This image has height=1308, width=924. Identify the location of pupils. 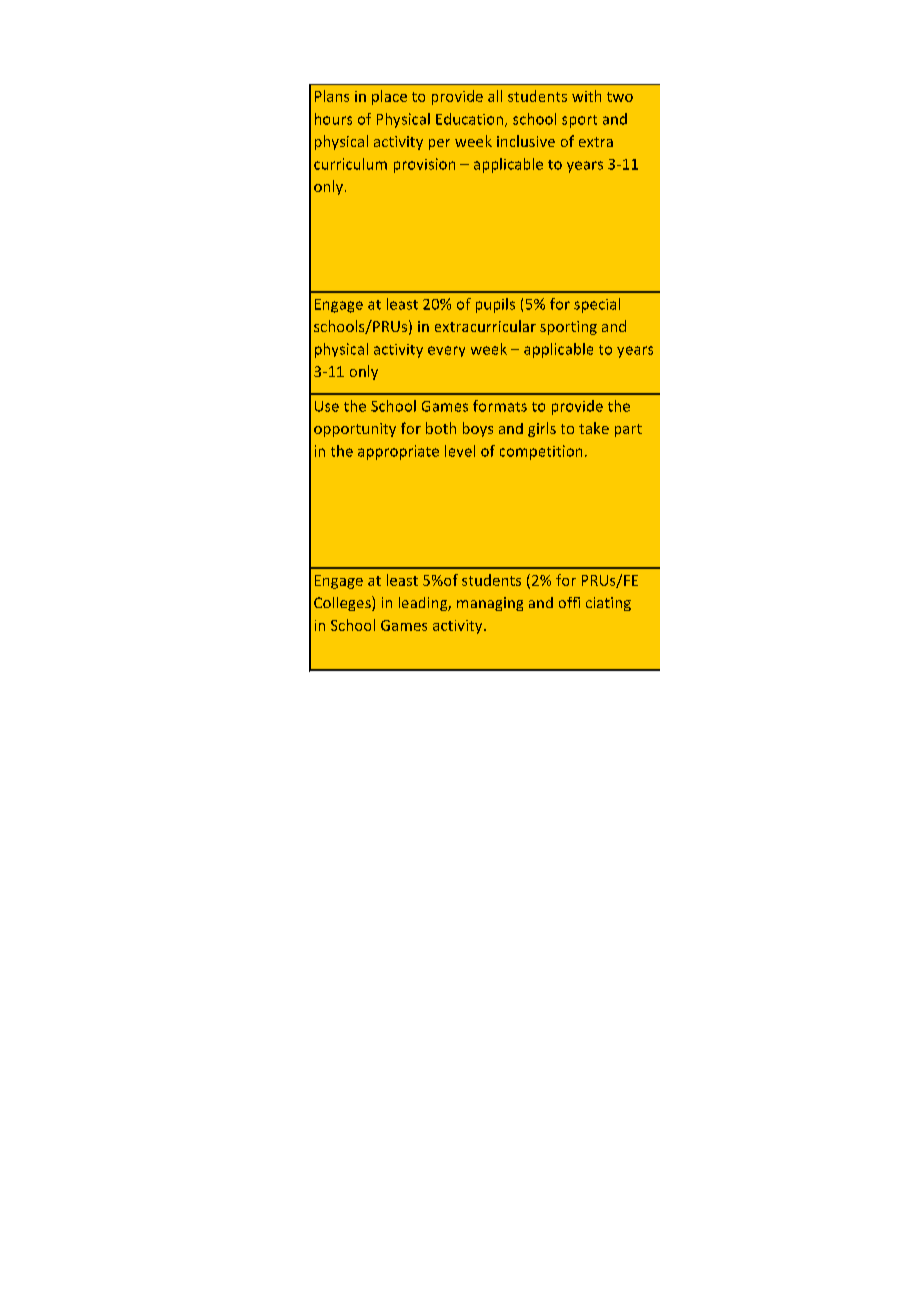
(495, 305).
